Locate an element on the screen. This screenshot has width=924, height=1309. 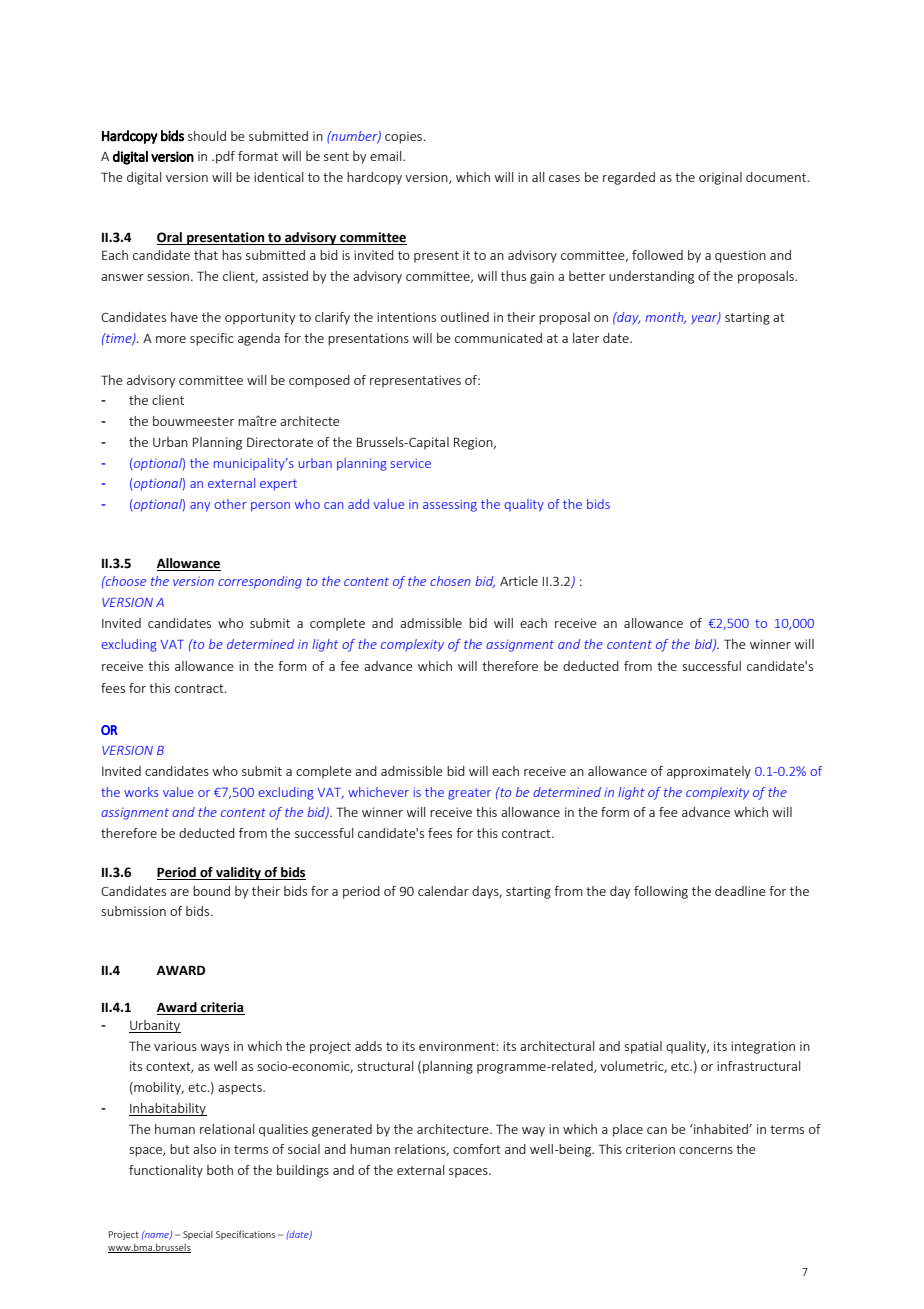
following is located at coordinates (661, 892).
